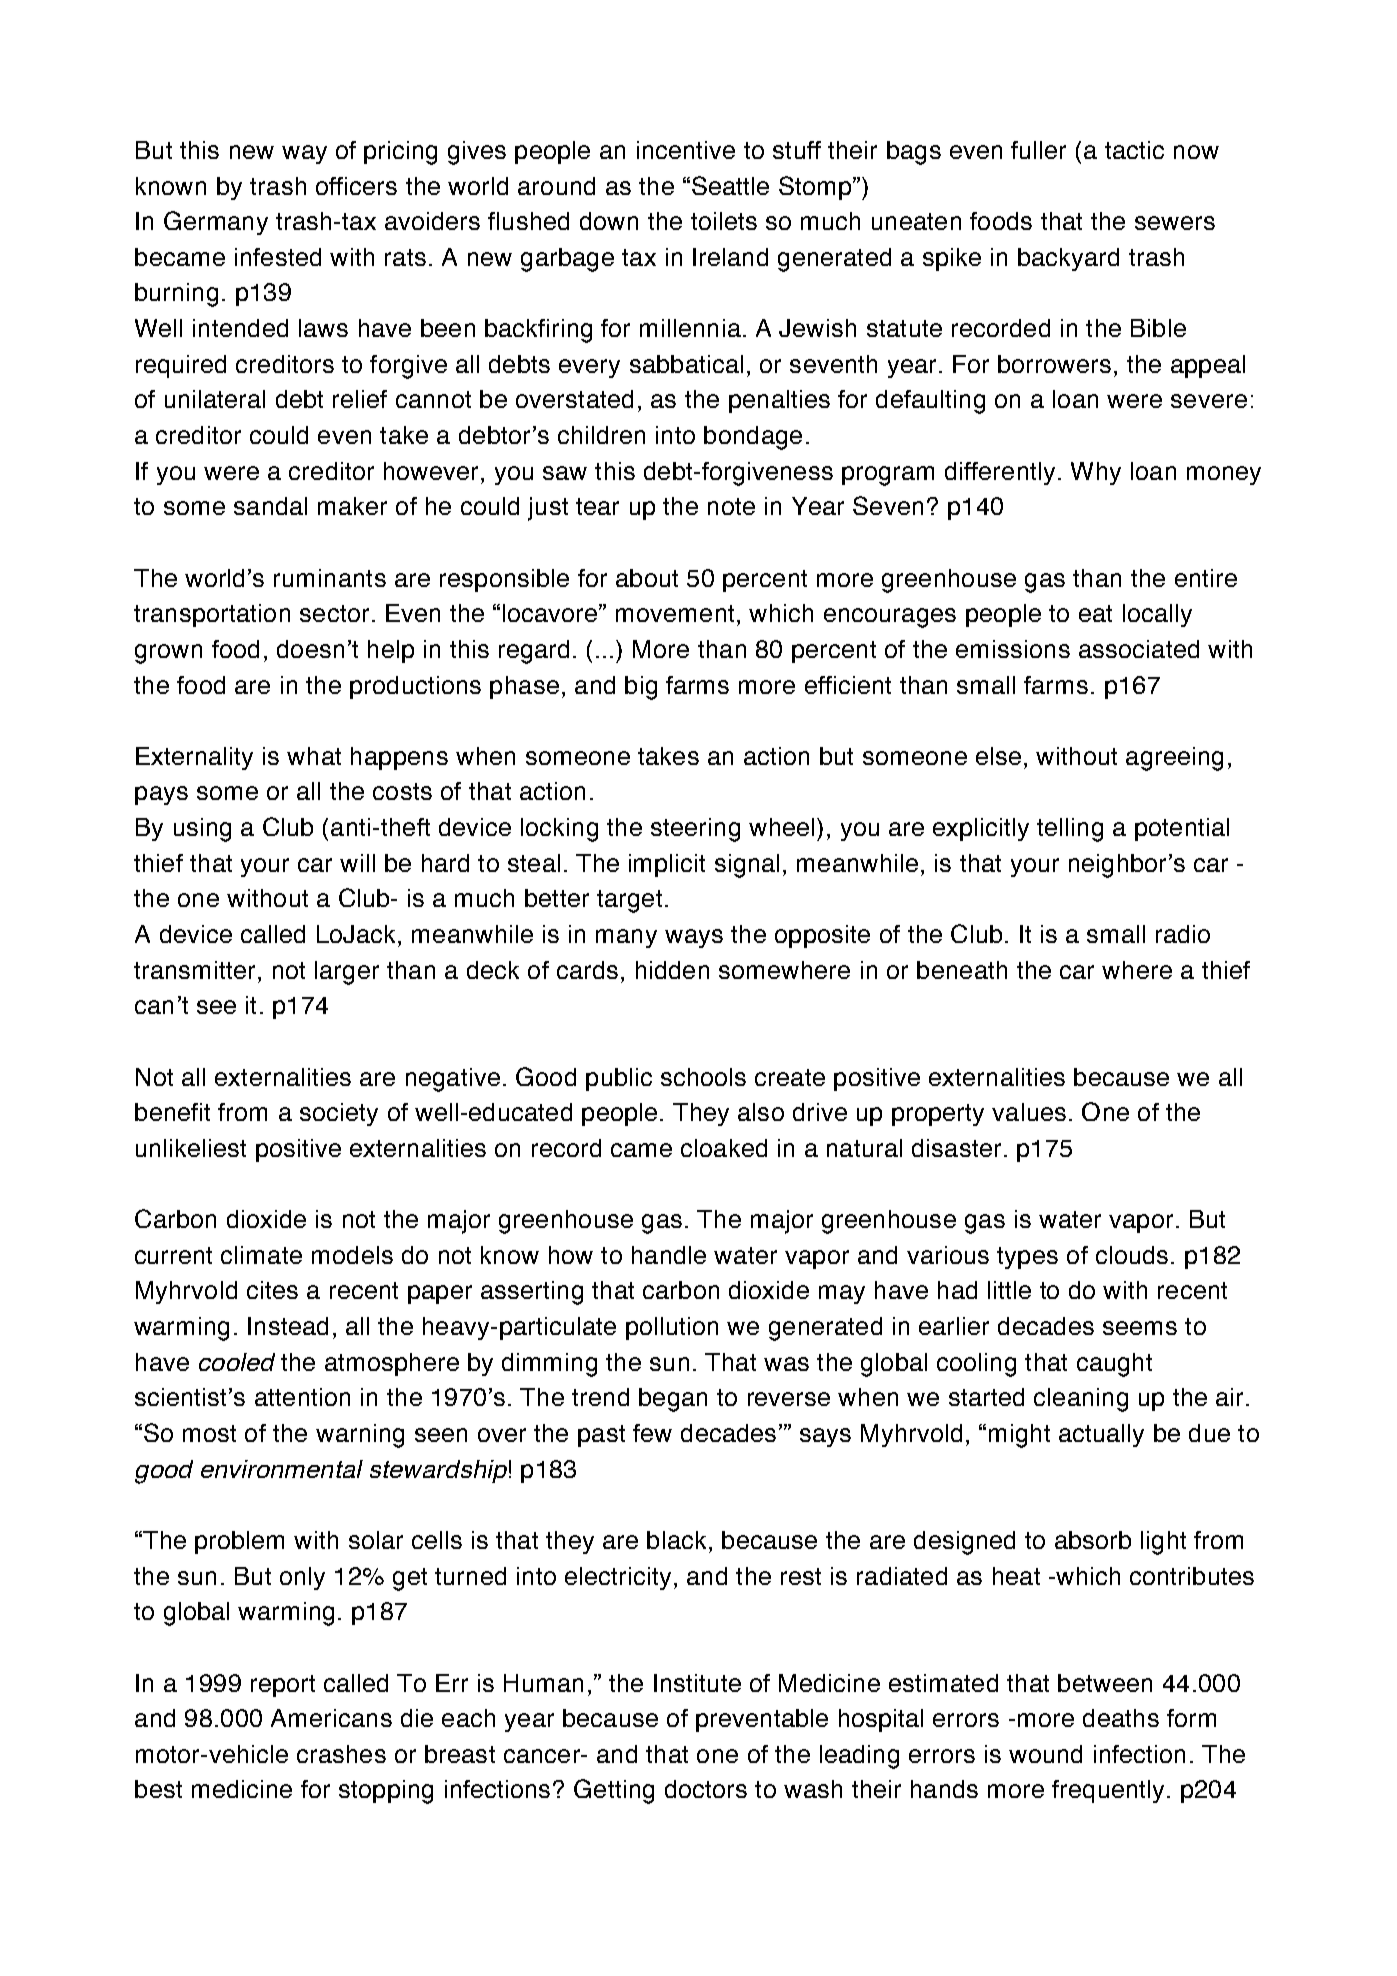  I want to click on ruminants, so click(330, 578).
